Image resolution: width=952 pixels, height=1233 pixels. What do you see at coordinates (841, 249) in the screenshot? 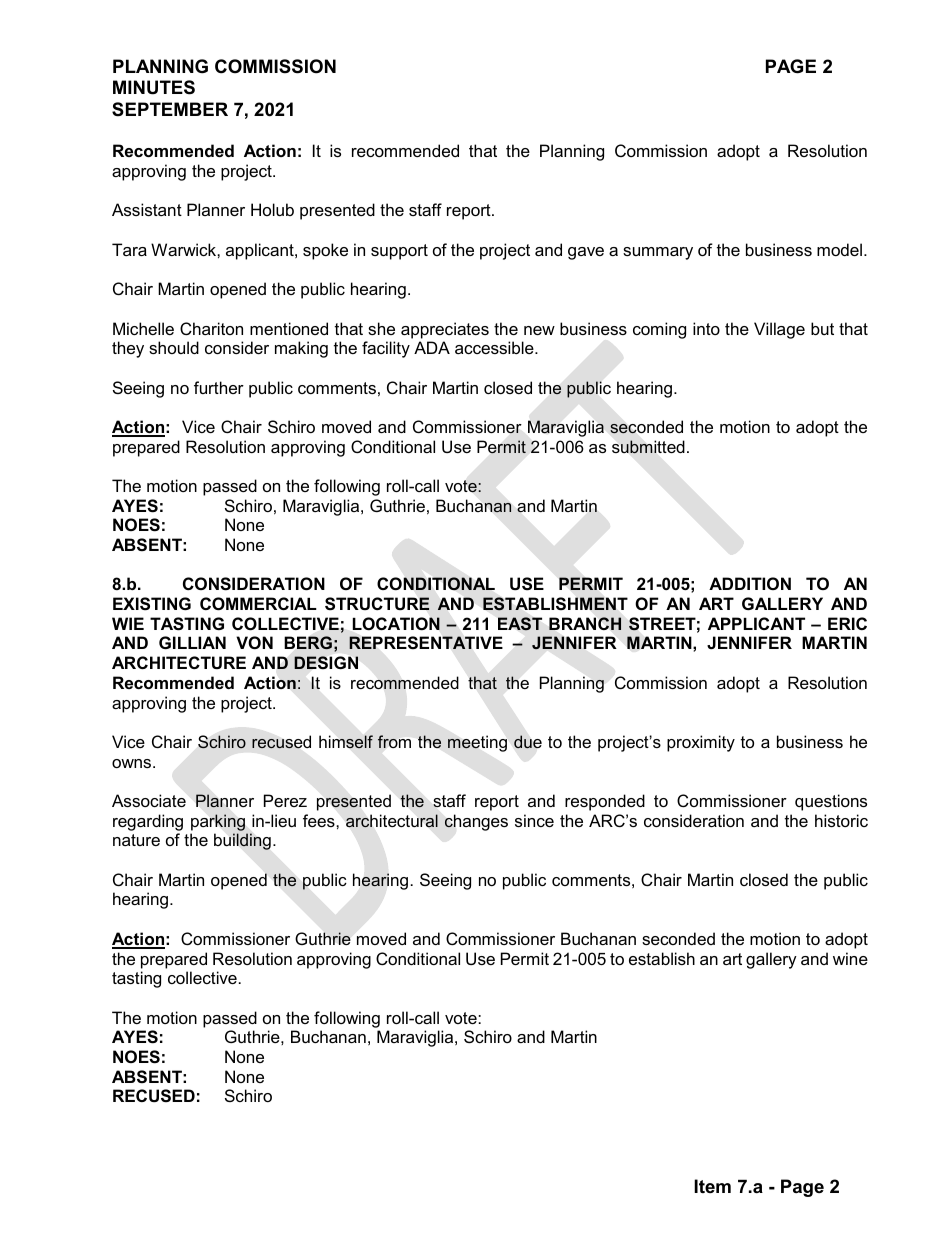
I see `model` at bounding box center [841, 249].
